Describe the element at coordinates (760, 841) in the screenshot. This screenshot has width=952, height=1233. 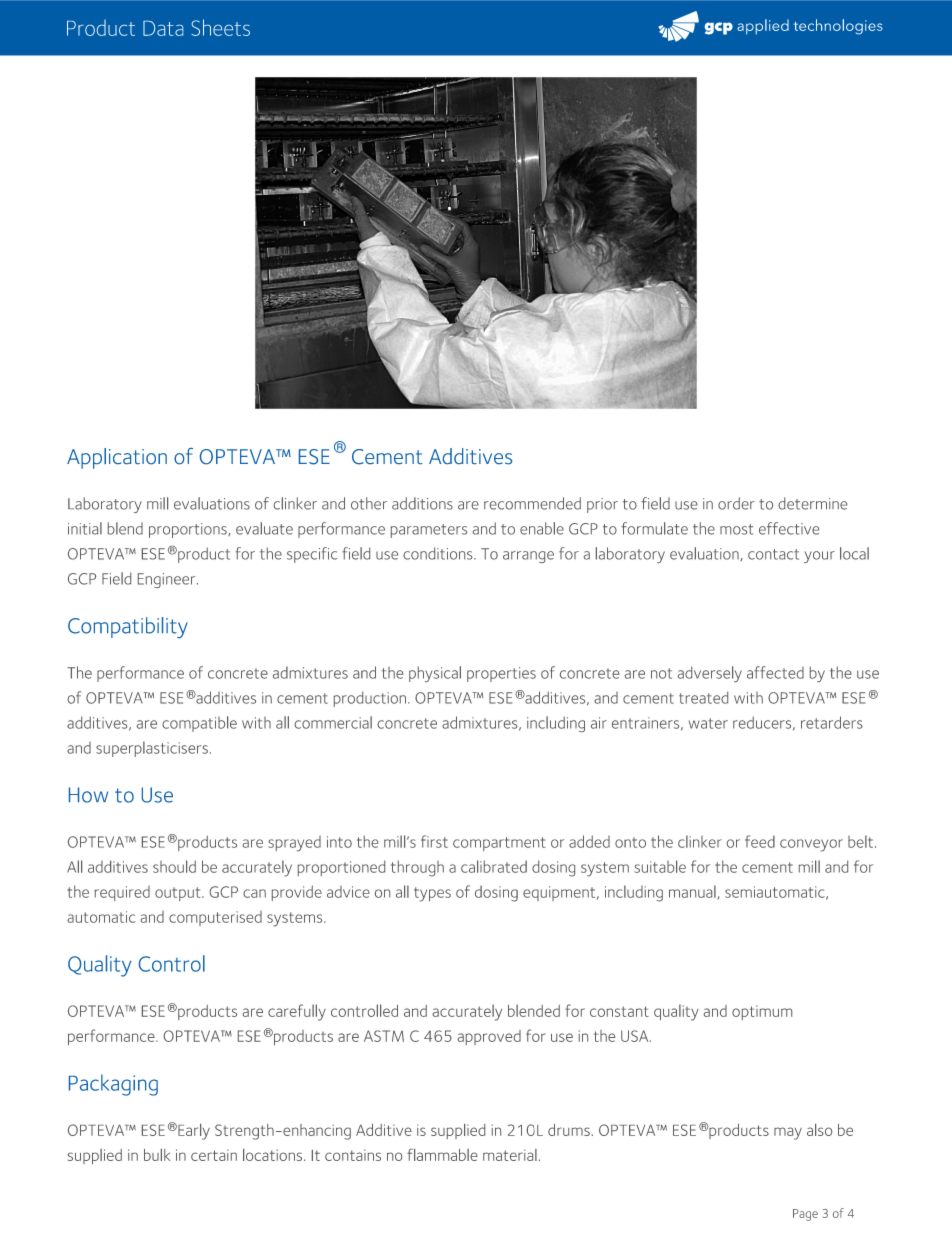
I see `feed` at that location.
